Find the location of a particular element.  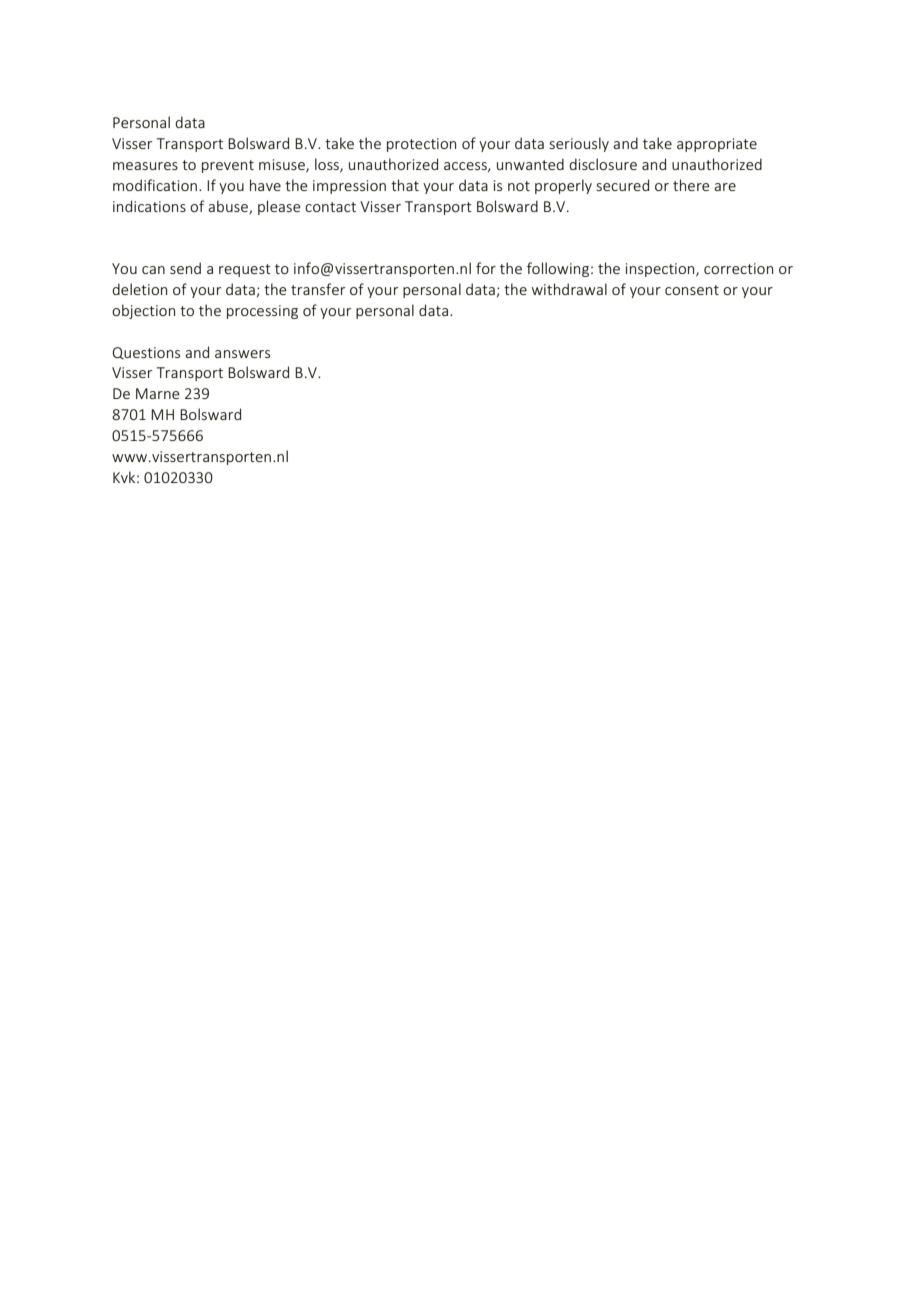

transfer is located at coordinates (318, 289).
